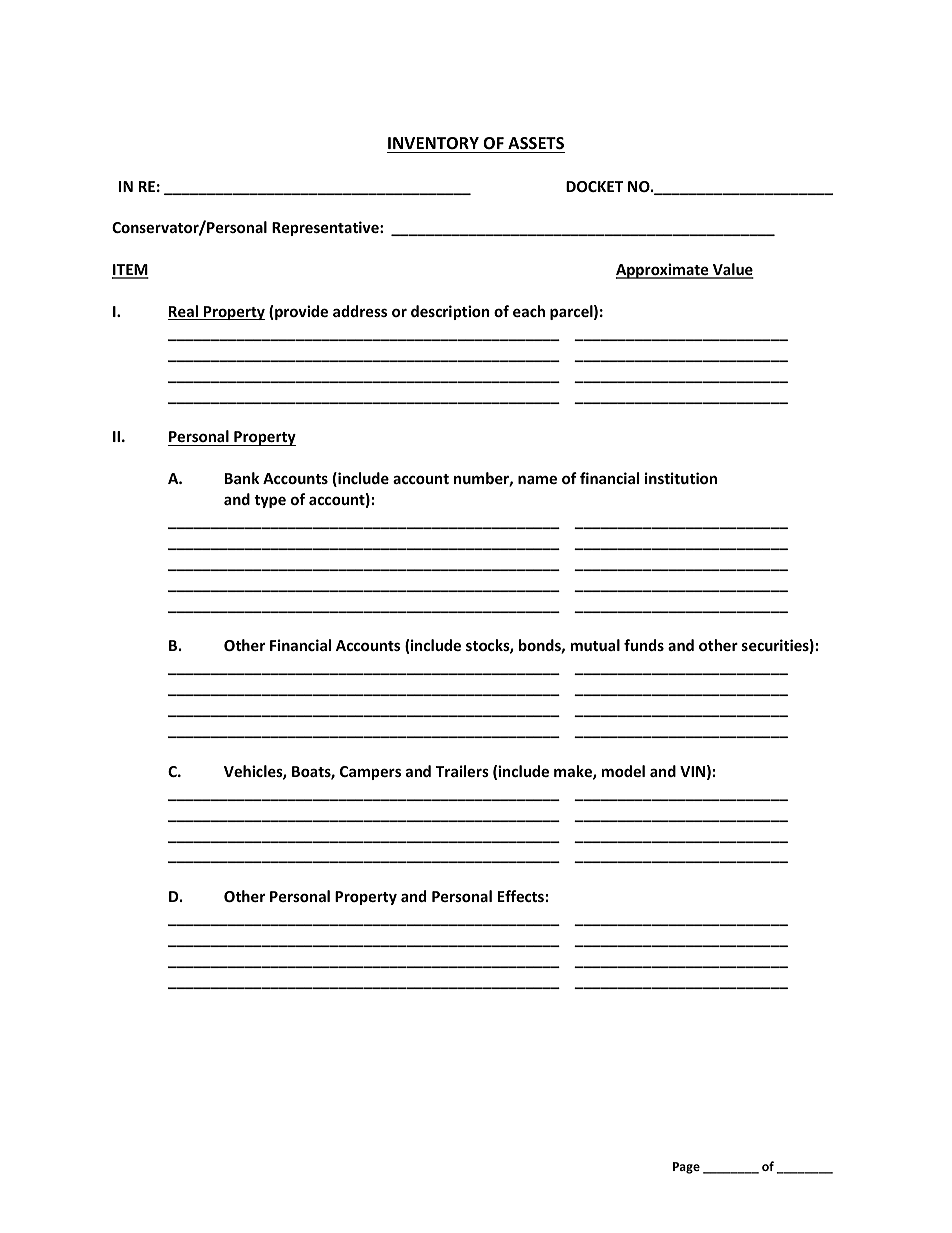  I want to click on Page, so click(686, 1168).
